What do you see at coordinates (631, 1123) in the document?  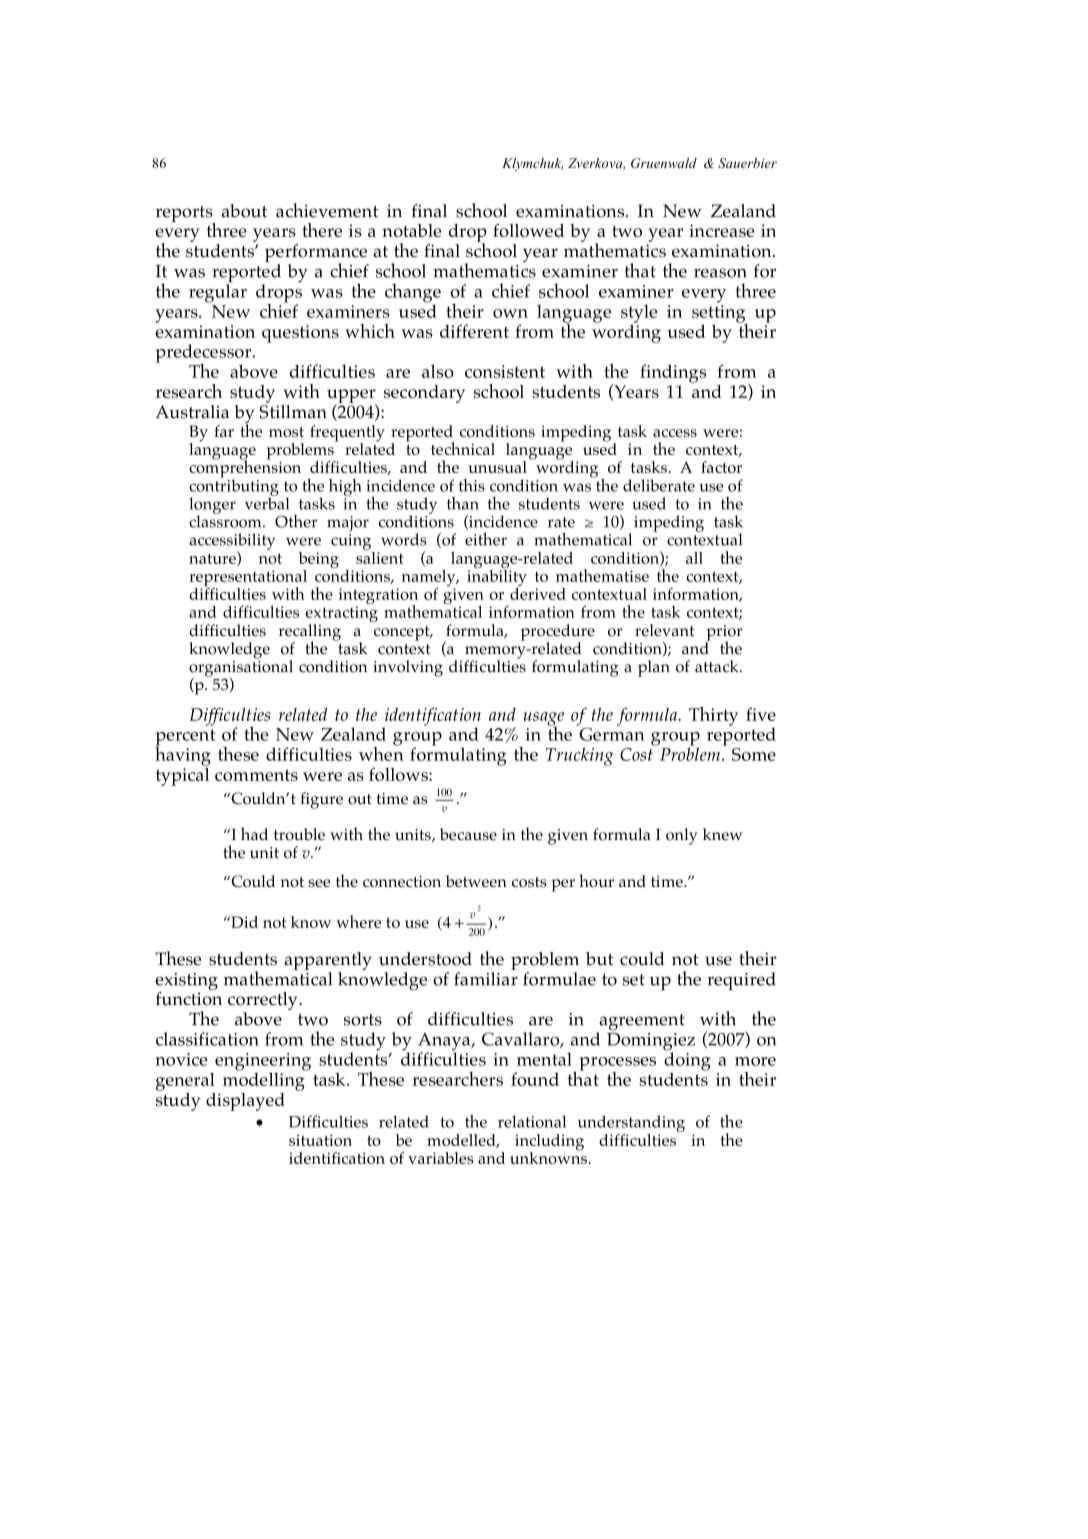 I see `understanding` at bounding box center [631, 1123].
